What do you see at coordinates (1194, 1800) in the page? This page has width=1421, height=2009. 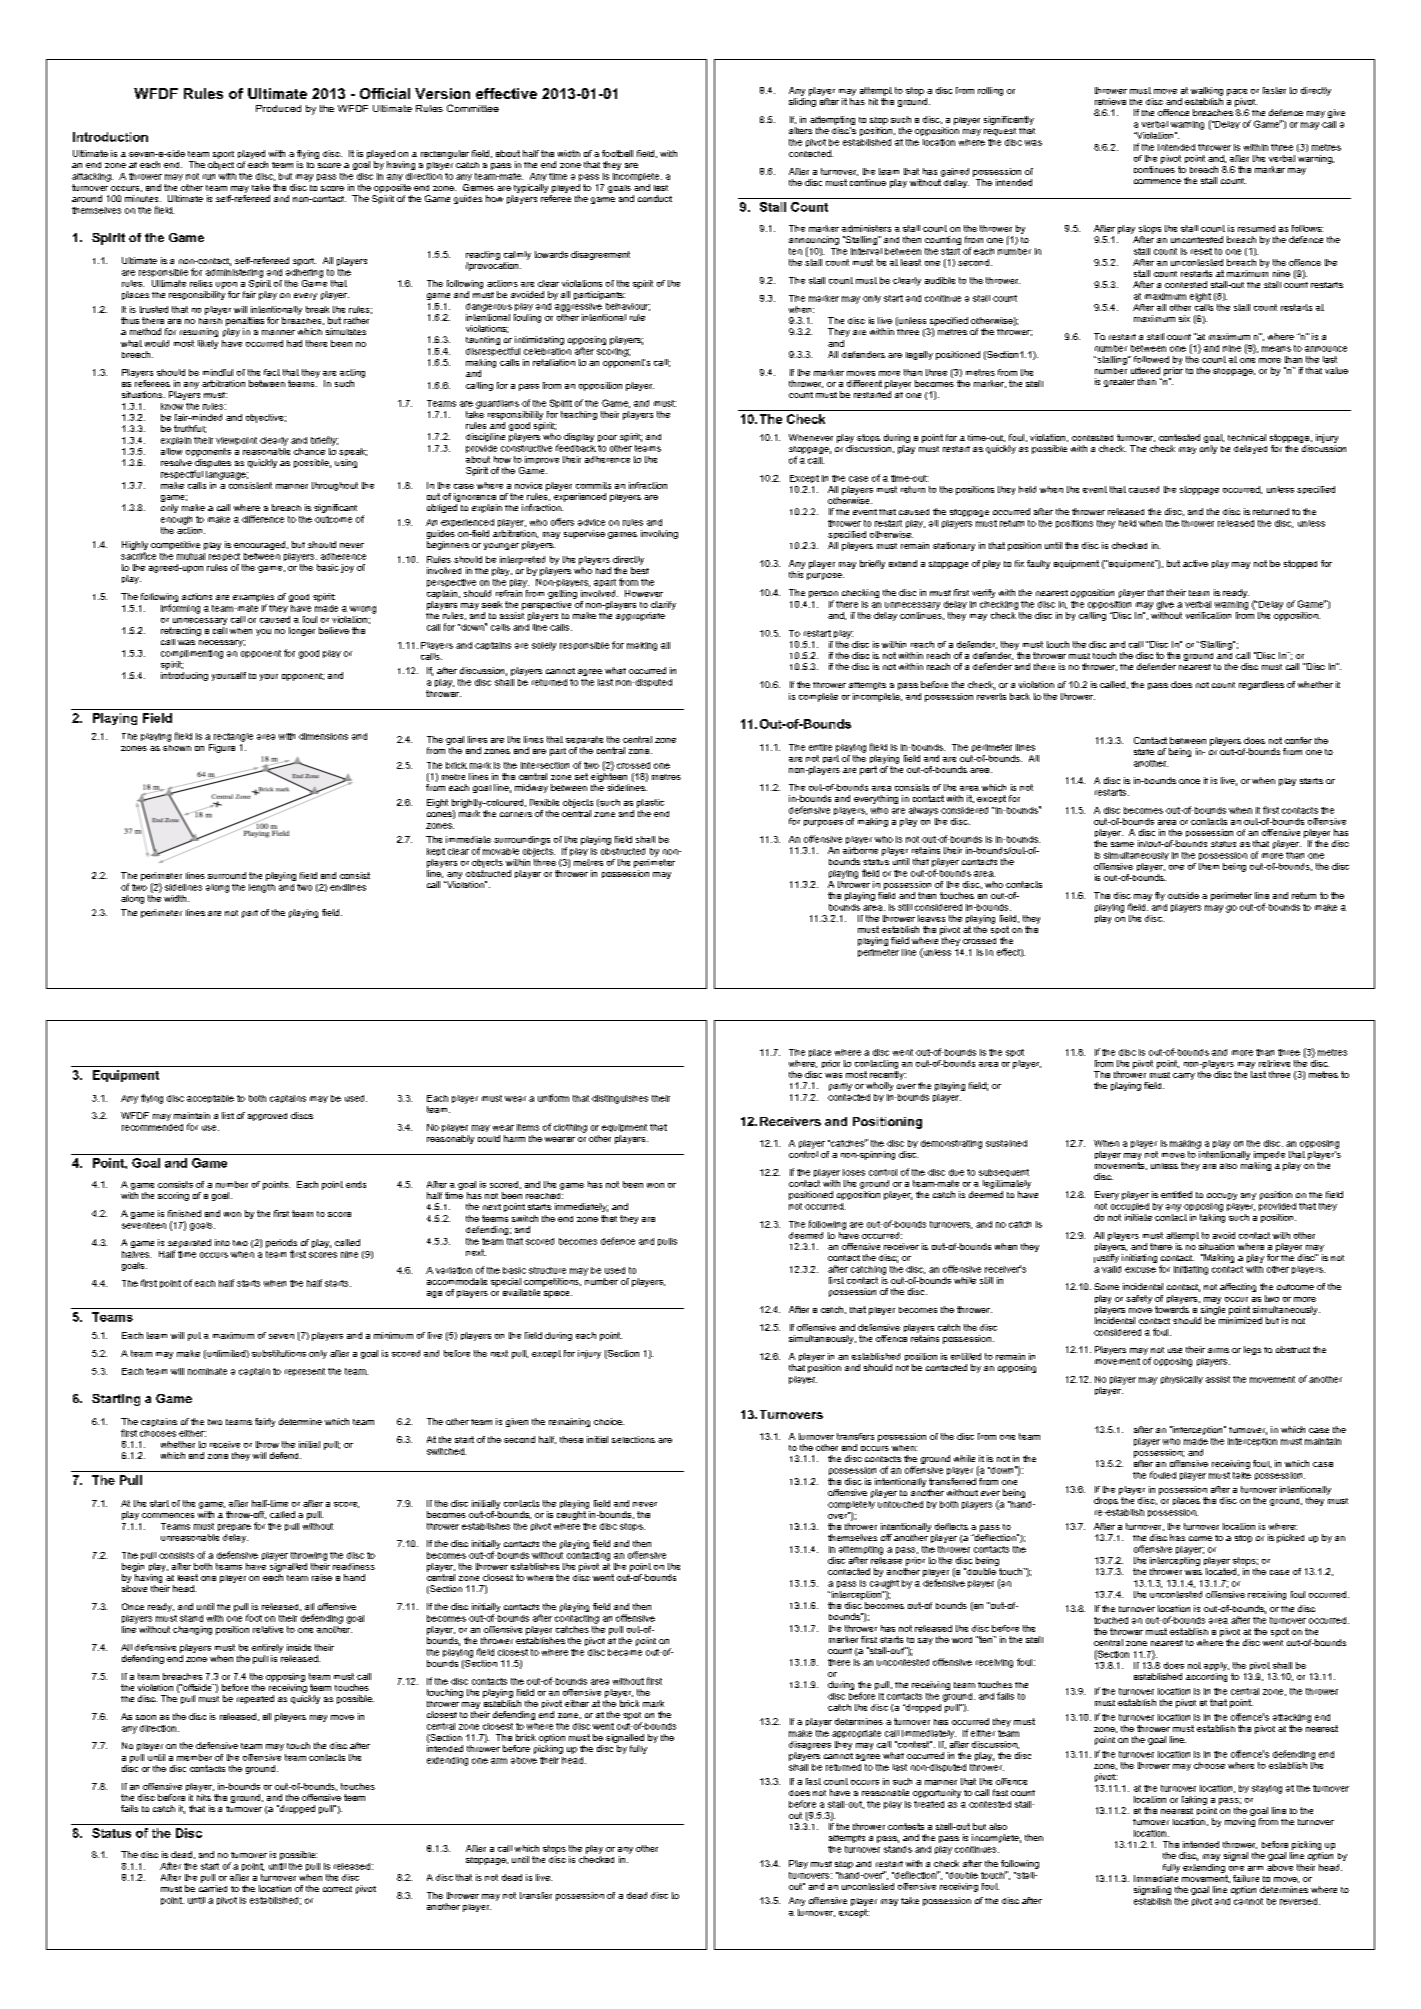 I see `faking` at bounding box center [1194, 1800].
